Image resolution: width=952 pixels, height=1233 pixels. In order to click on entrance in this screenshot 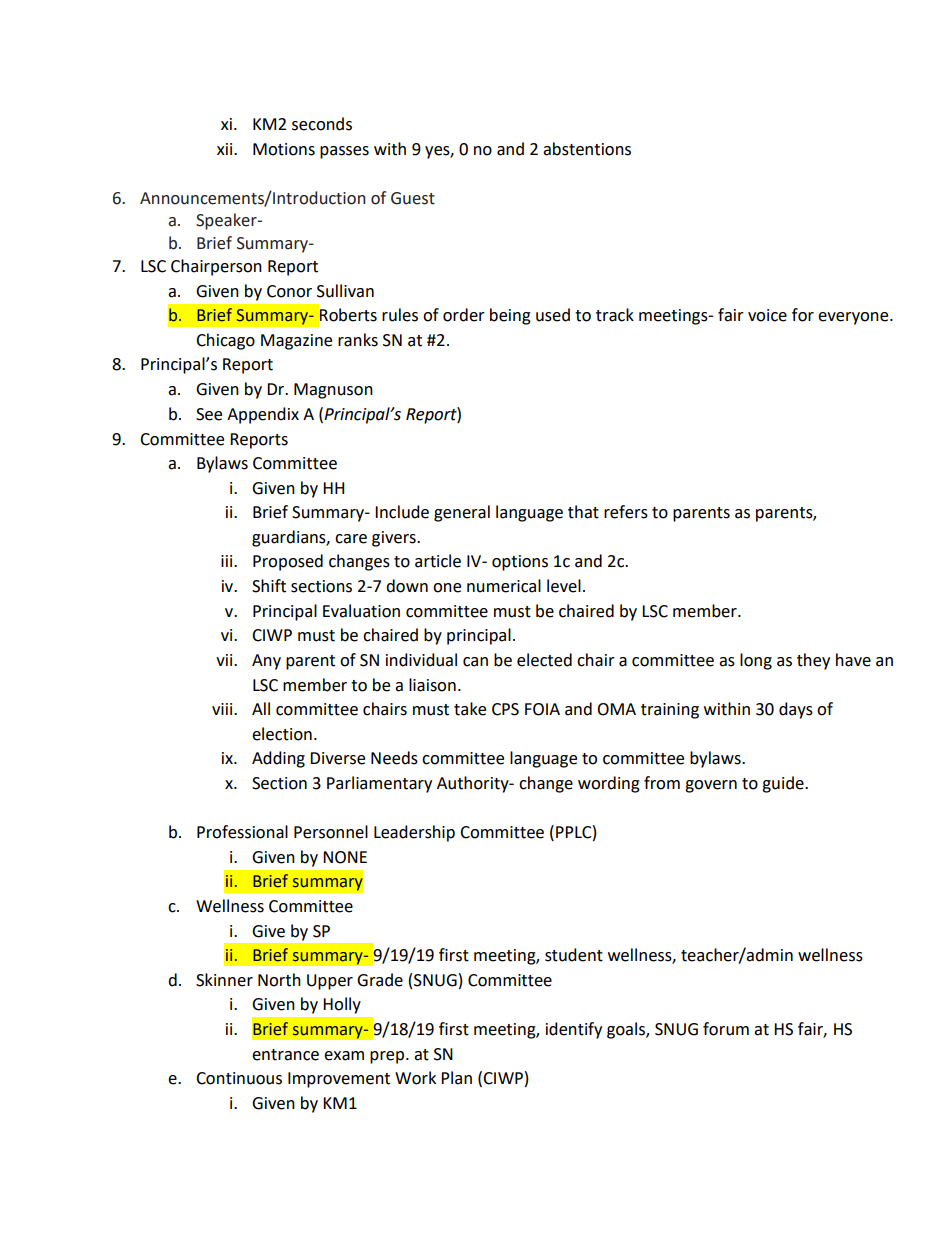, I will do `click(285, 1055)`.
